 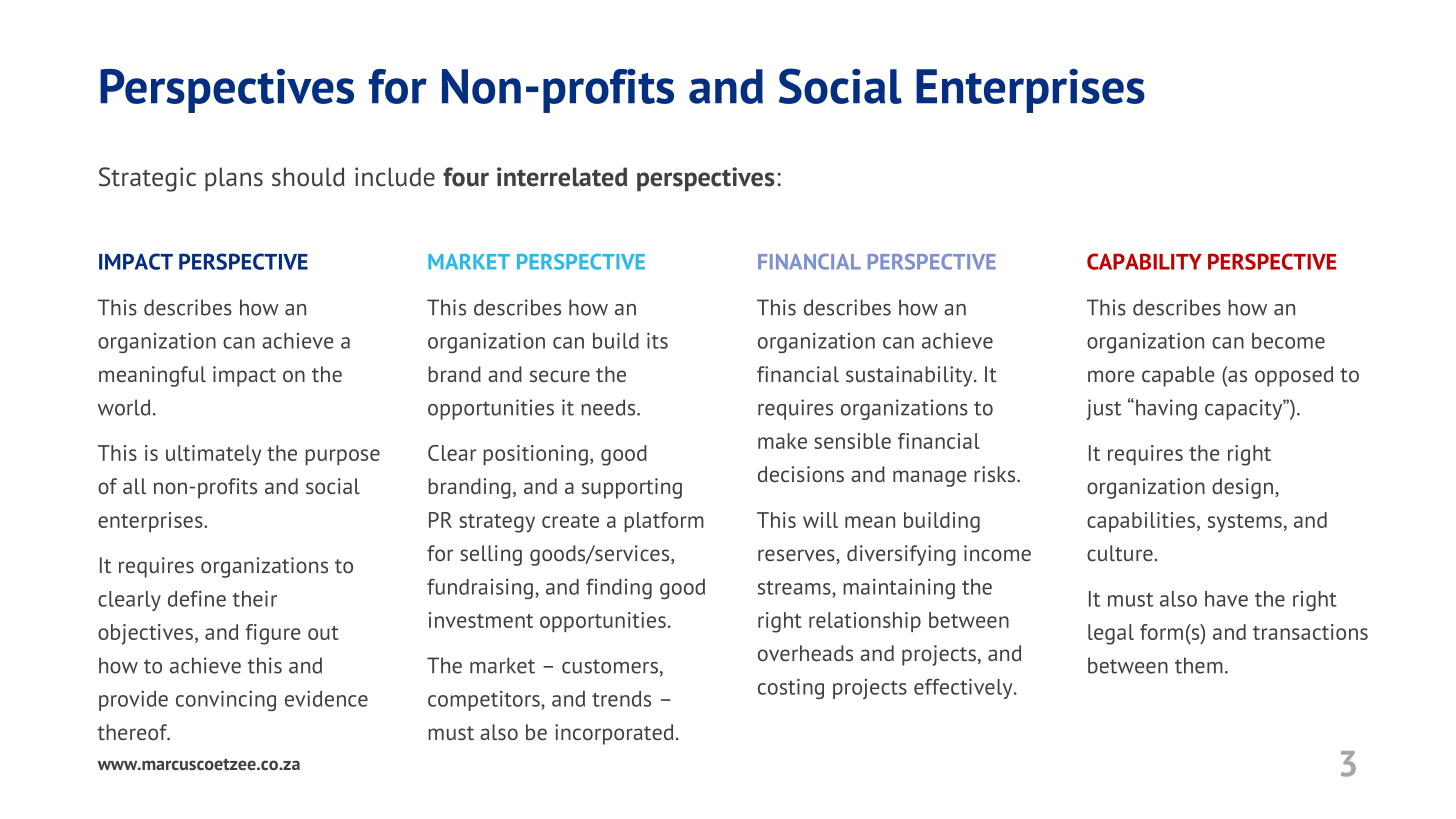 What do you see at coordinates (1178, 376) in the screenshot?
I see `capable` at bounding box center [1178, 376].
